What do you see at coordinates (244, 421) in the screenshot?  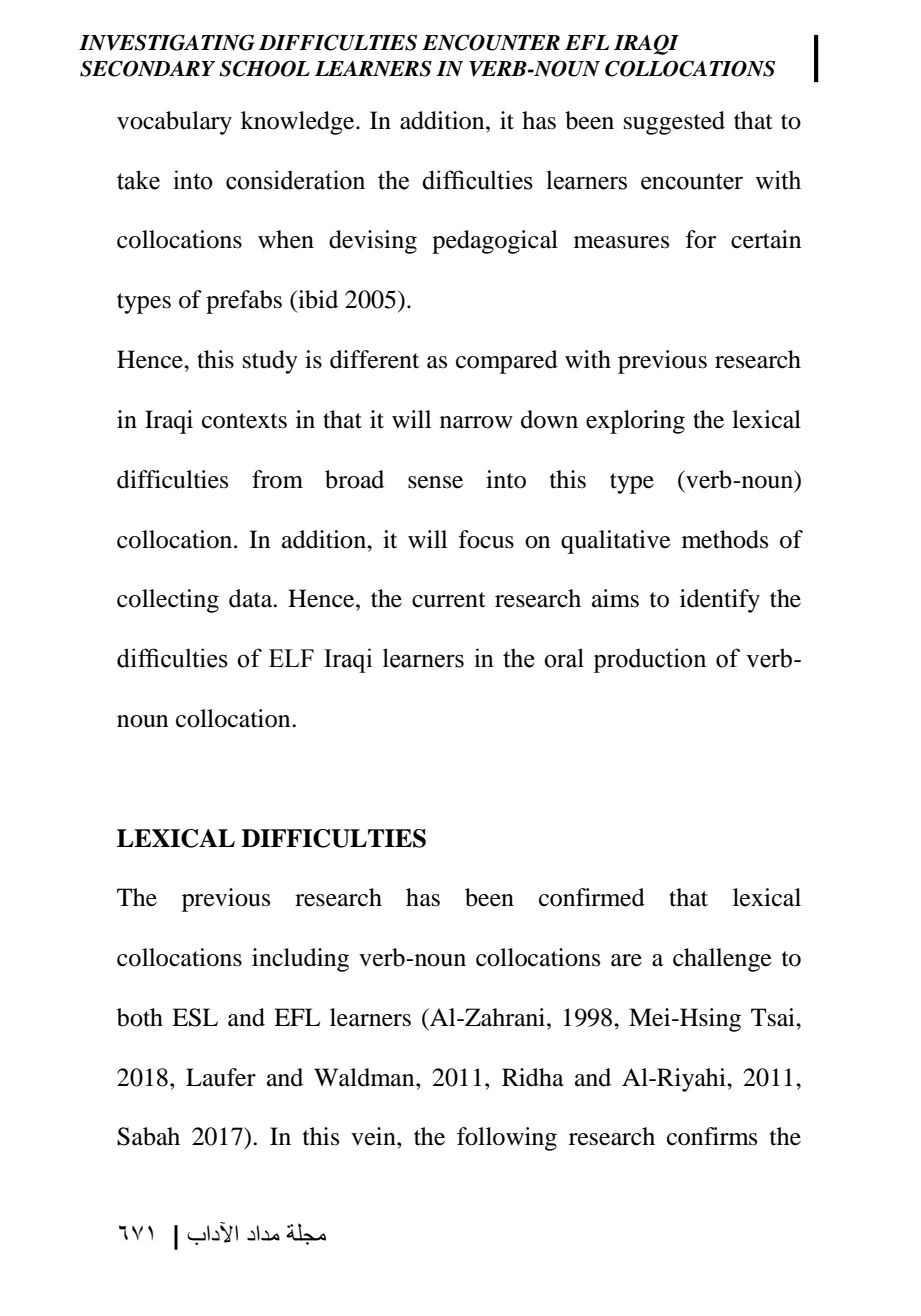 I see `contexts` at bounding box center [244, 421].
